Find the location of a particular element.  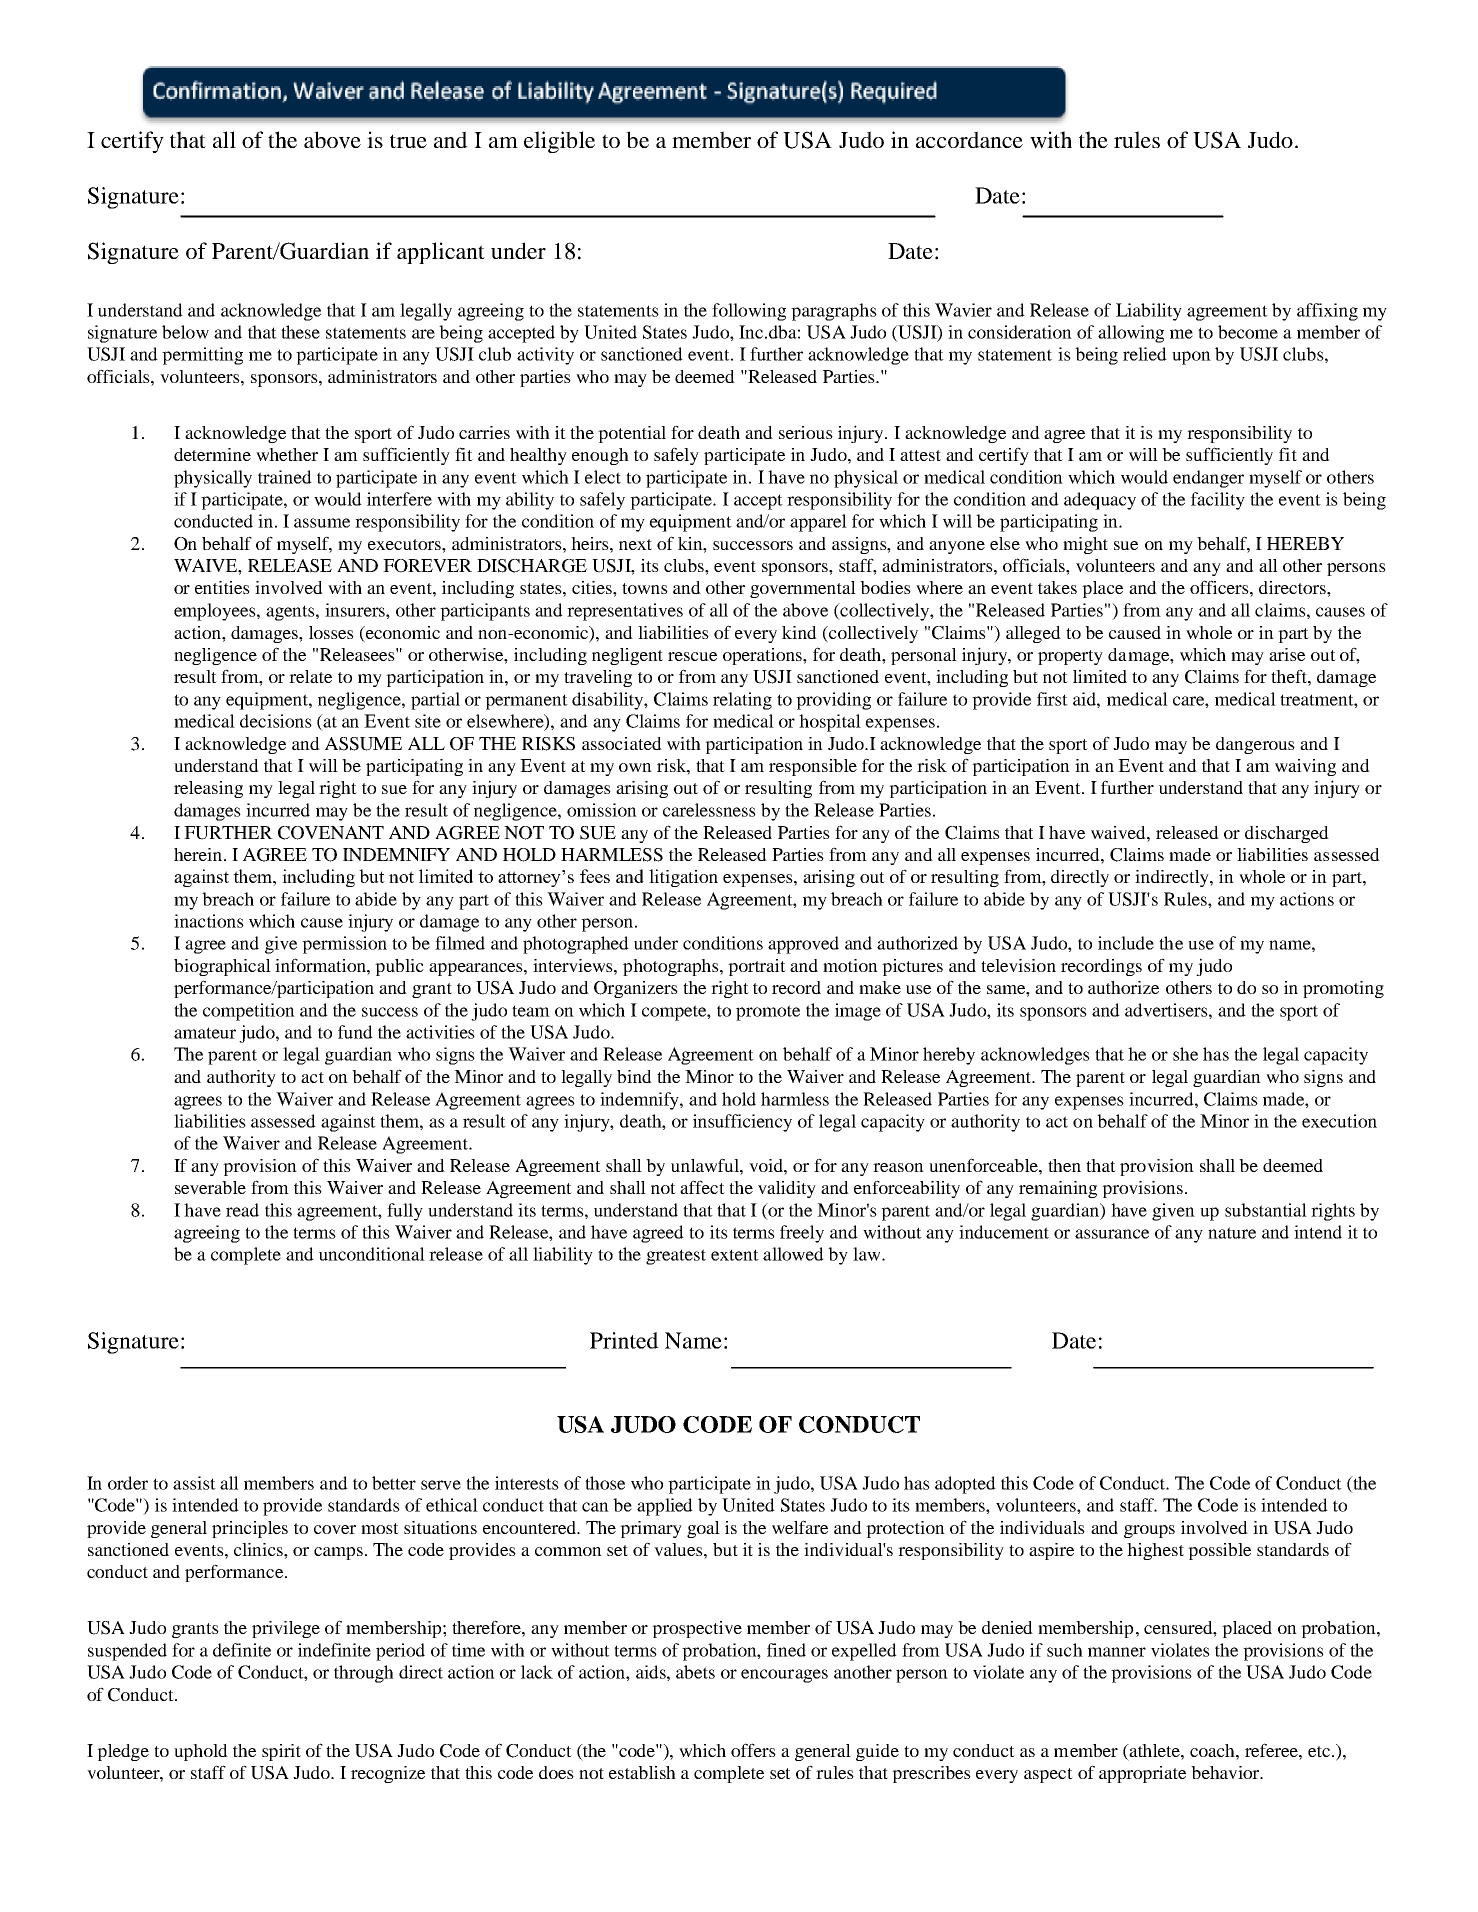

include is located at coordinates (1126, 943).
